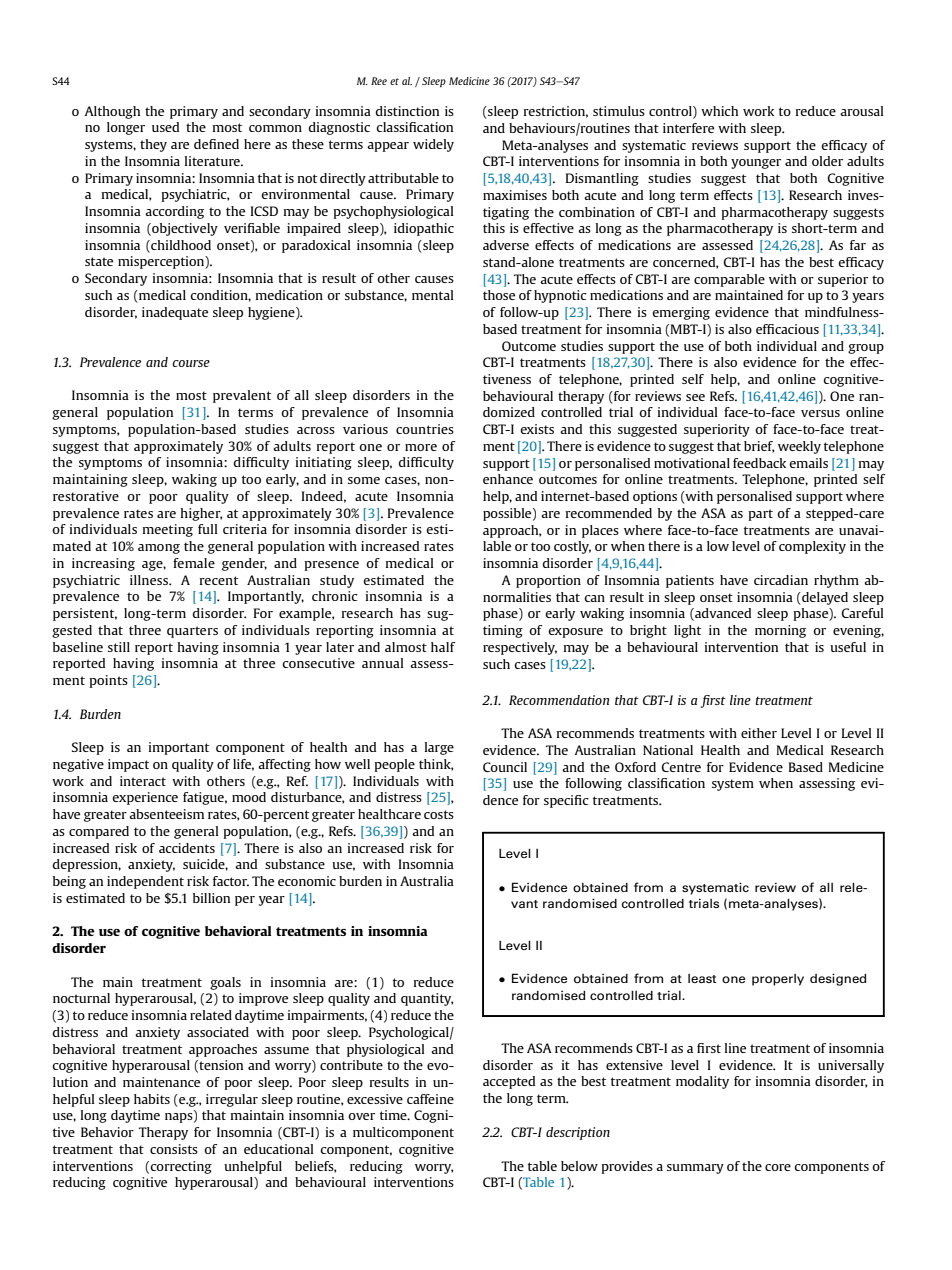 This page has height=1270, width=952. What do you see at coordinates (508, 479) in the page?
I see `enhance` at bounding box center [508, 479].
